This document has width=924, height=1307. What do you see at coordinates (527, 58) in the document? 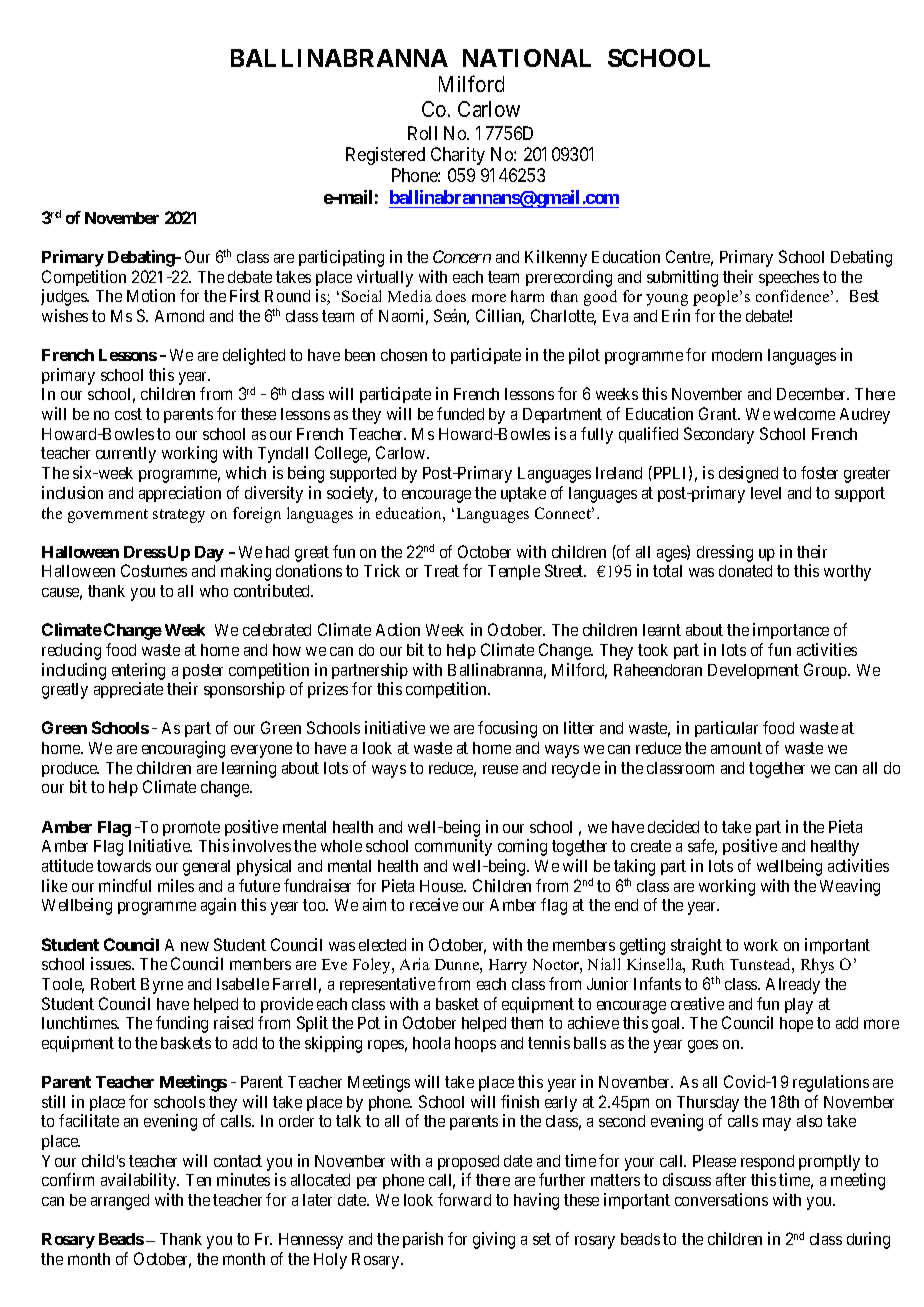
I see `NATIONAL` at bounding box center [527, 58].
